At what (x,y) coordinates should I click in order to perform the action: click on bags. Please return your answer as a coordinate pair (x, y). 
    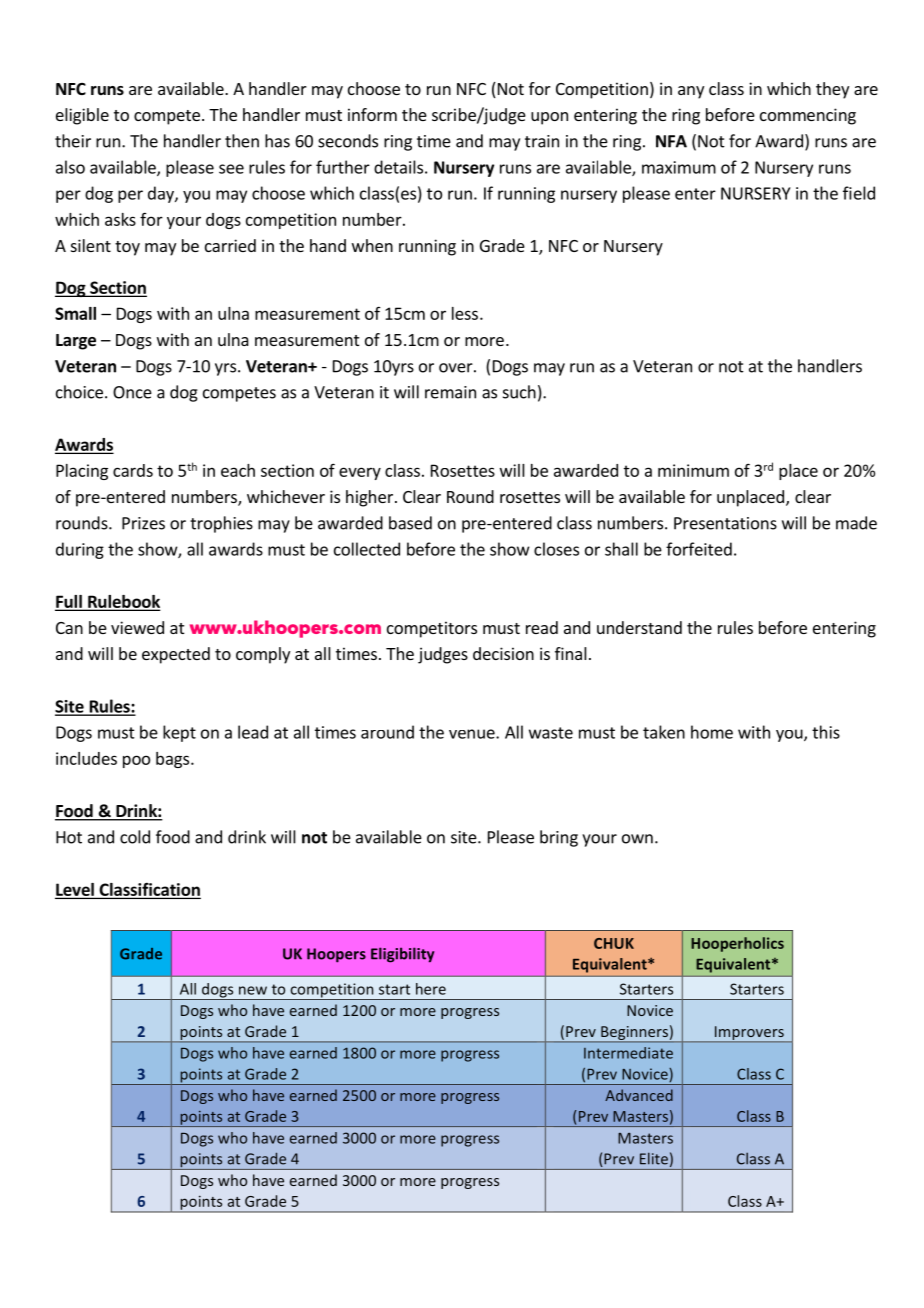
    Looking at the image, I should click on (174, 760).
